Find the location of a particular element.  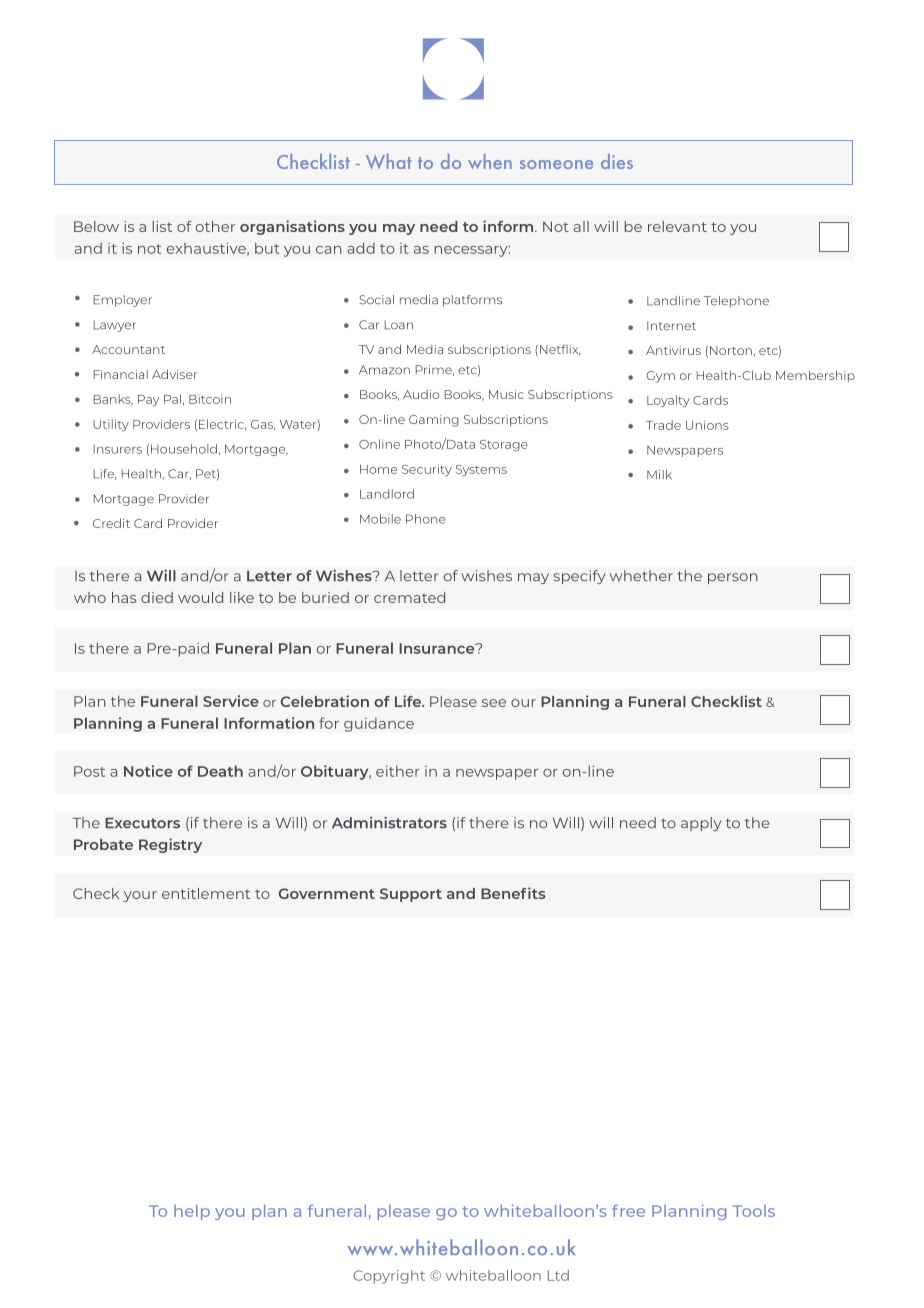

Unions is located at coordinates (707, 425).
